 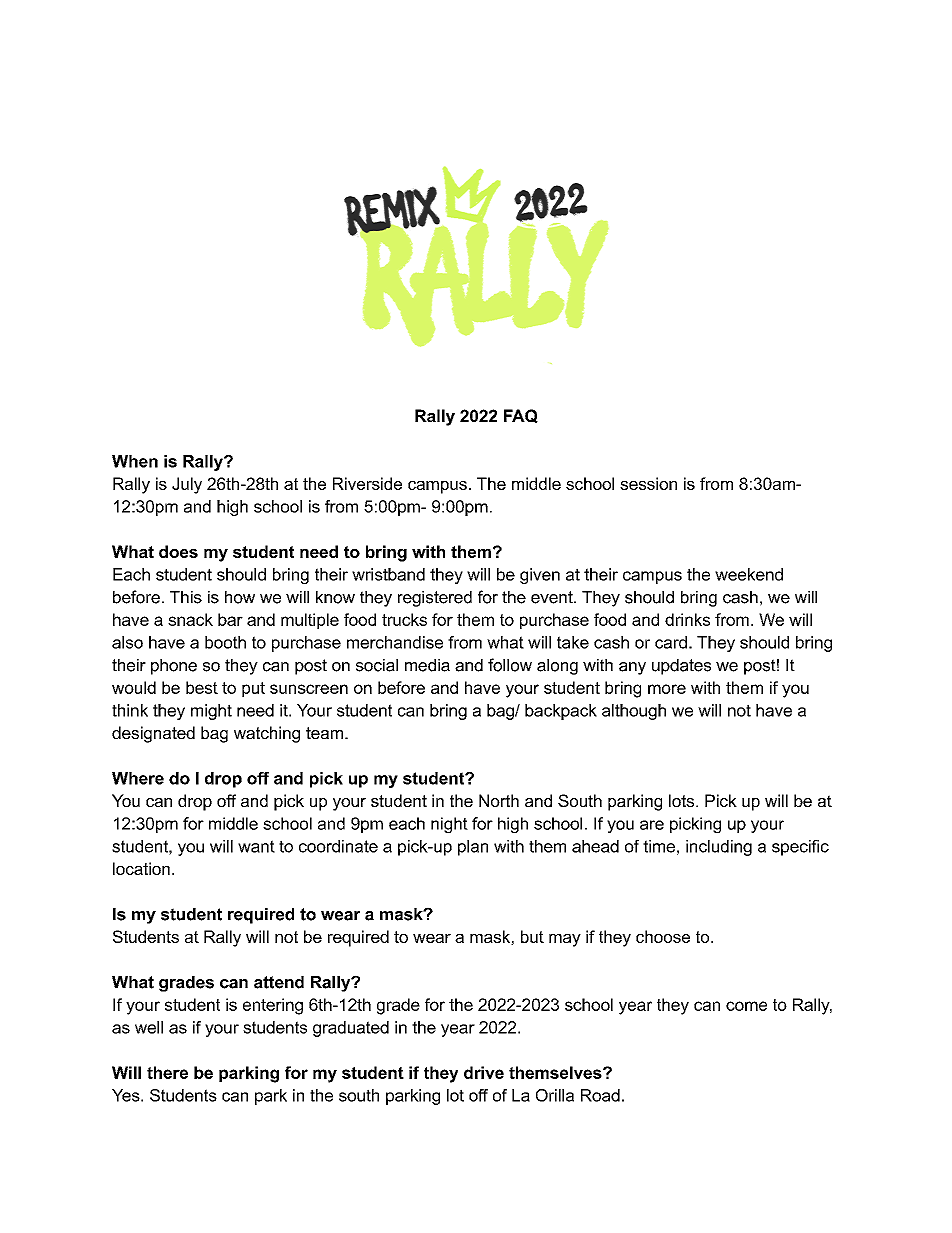 What do you see at coordinates (135, 461) in the screenshot?
I see `When` at bounding box center [135, 461].
